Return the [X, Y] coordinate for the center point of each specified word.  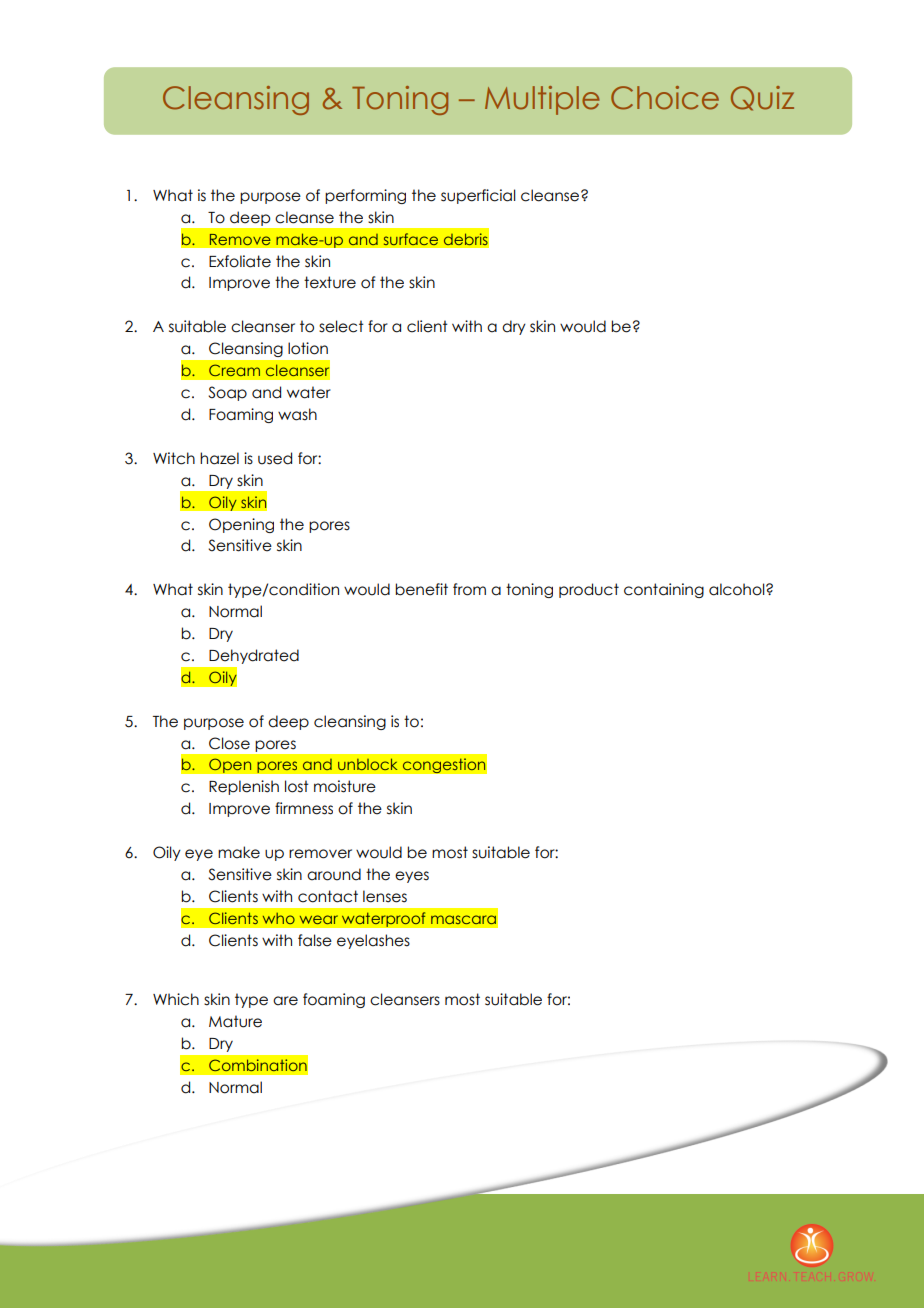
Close [229, 743]
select [341, 326]
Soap [227, 393]
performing [365, 196]
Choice [665, 98]
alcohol [738, 589]
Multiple [542, 100]
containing [664, 590]
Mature [235, 1021]
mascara [463, 919]
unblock [367, 764]
